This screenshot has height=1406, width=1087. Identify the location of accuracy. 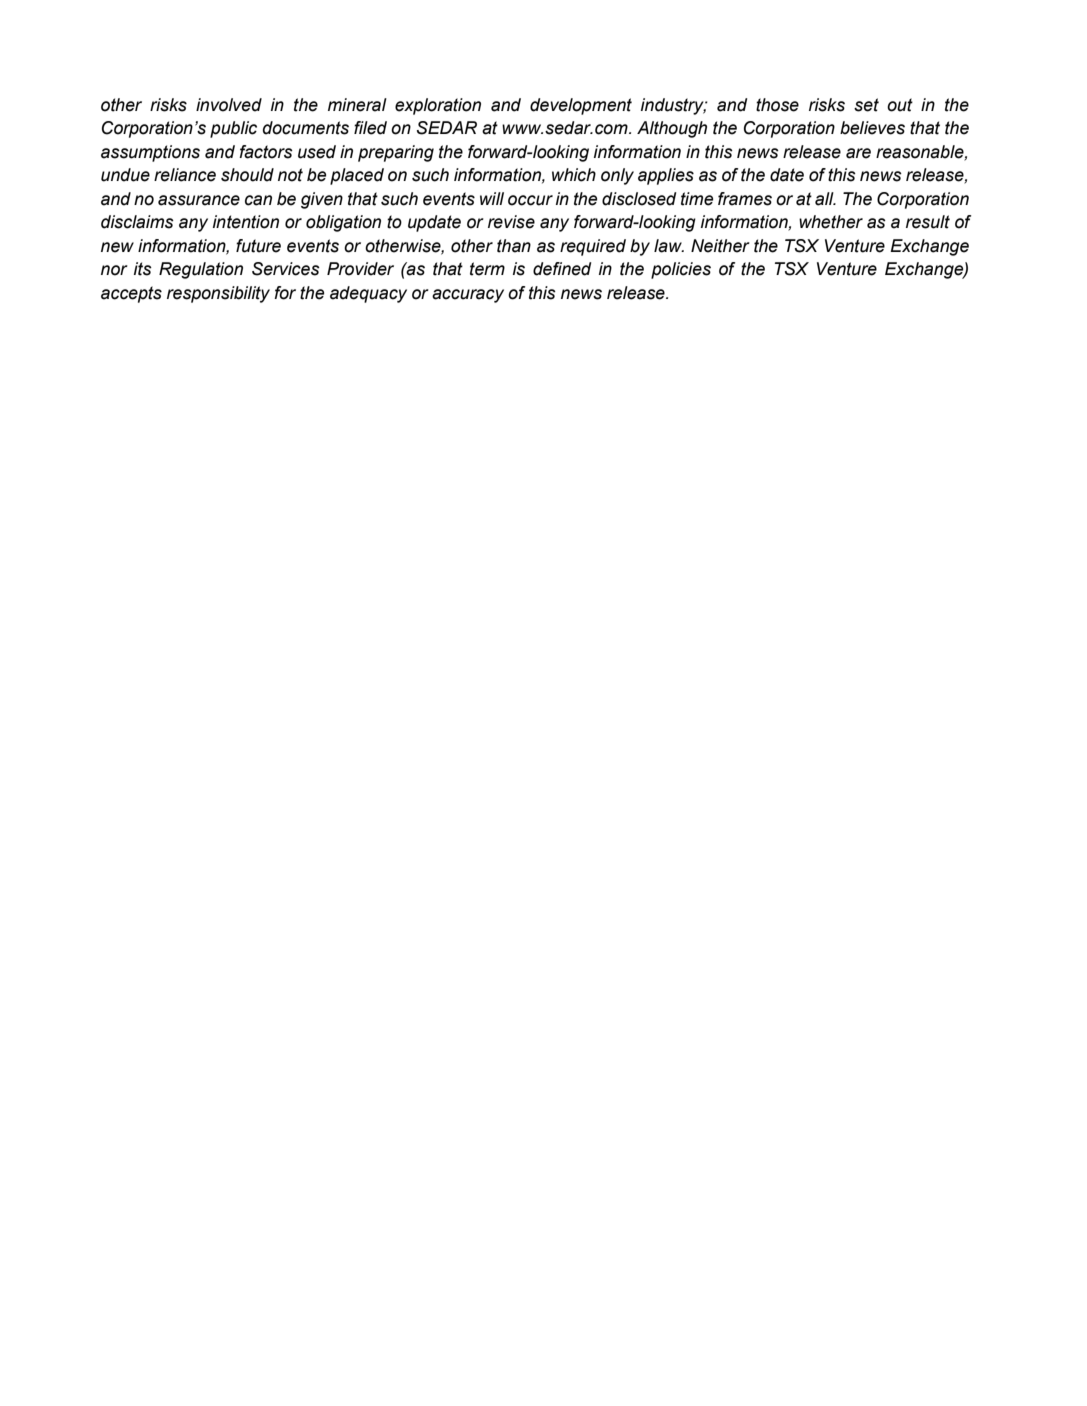
(468, 296).
